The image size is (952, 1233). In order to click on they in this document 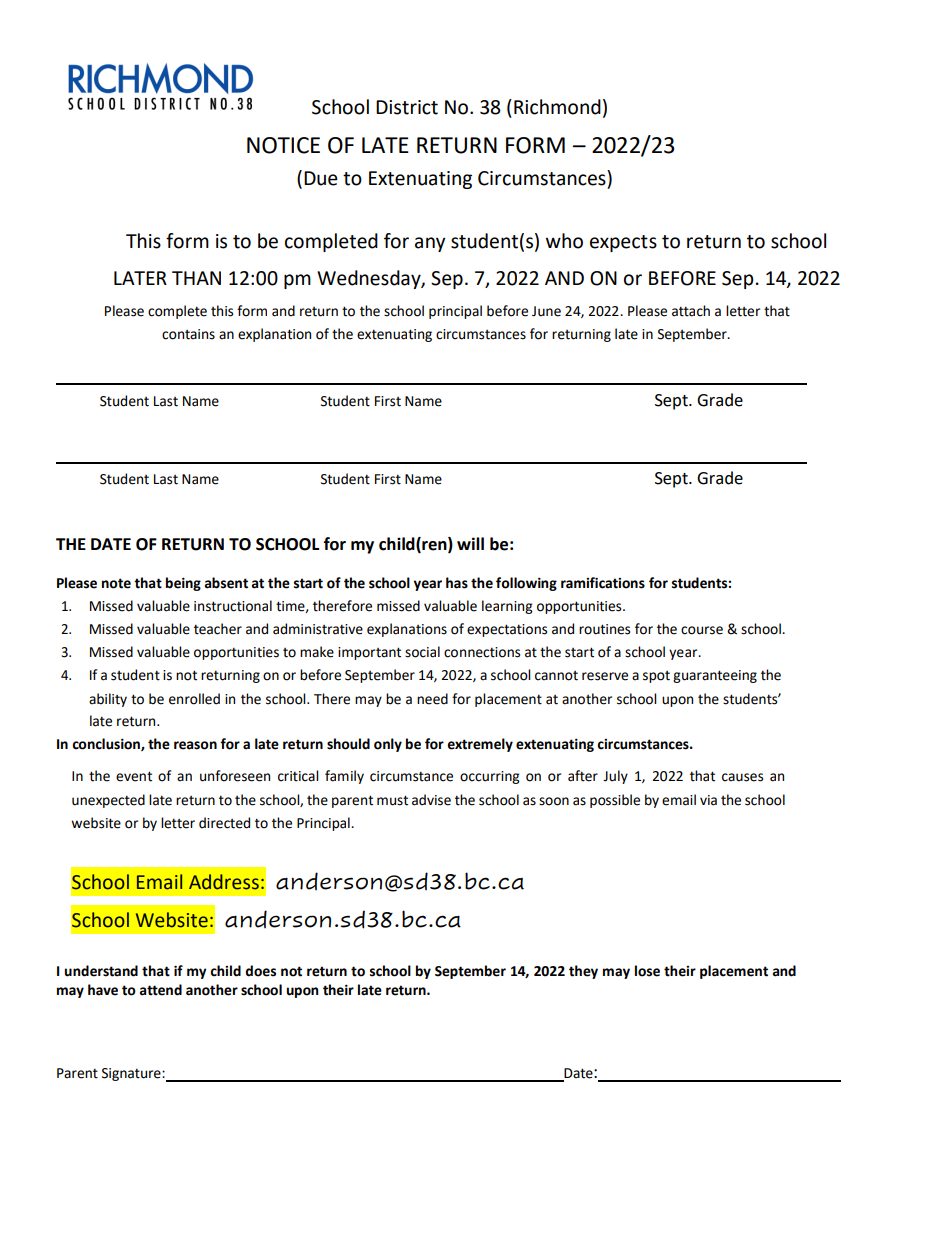, I will do `click(583, 972)`.
